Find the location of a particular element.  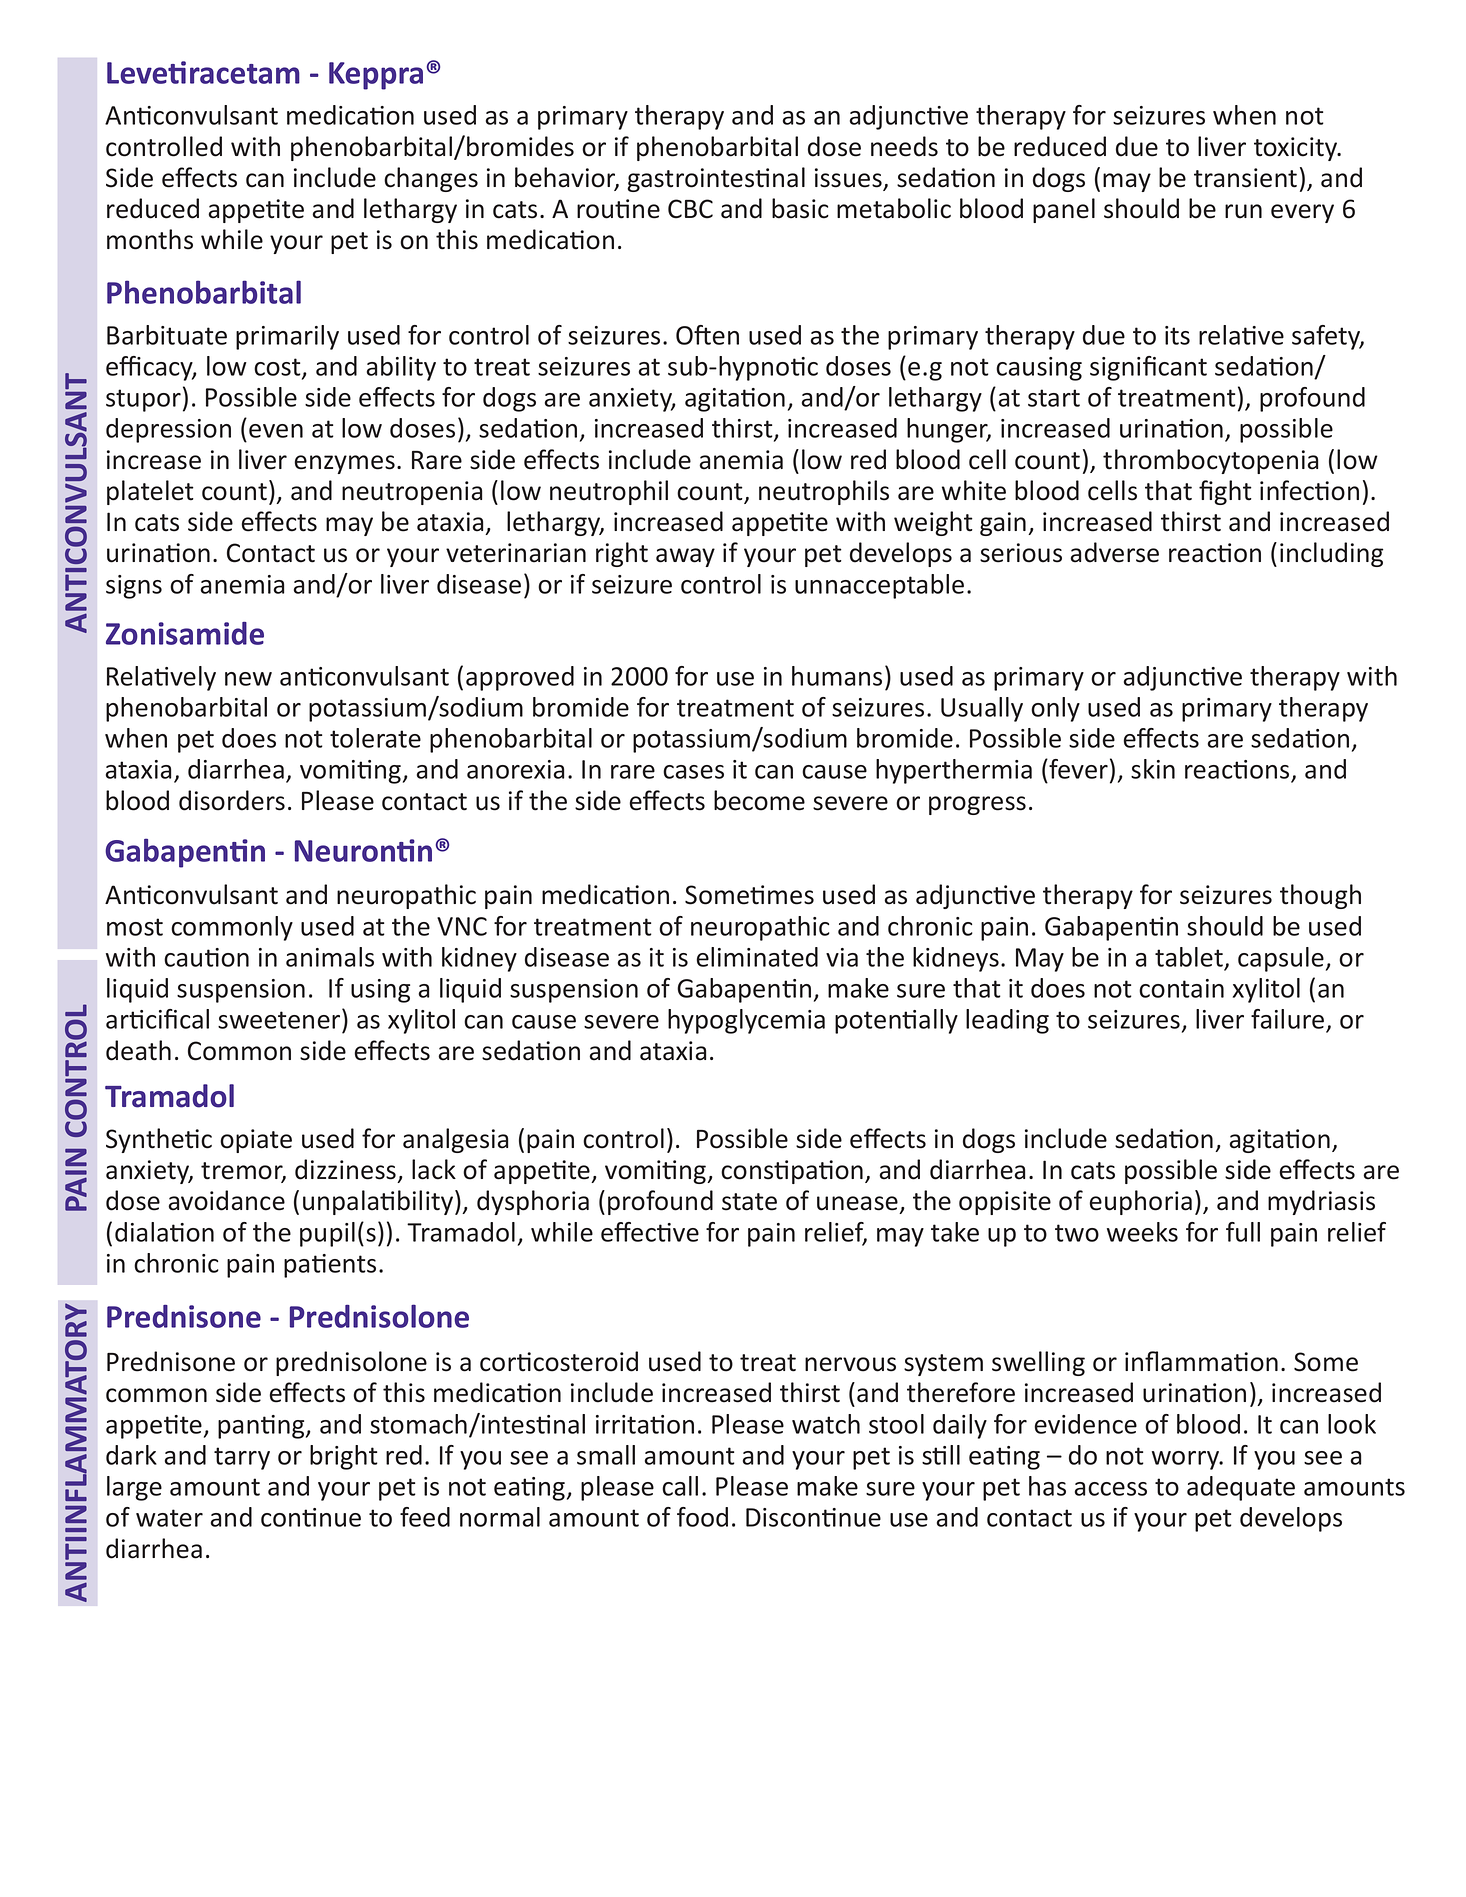

Levetiracetam is located at coordinates (203, 72).
